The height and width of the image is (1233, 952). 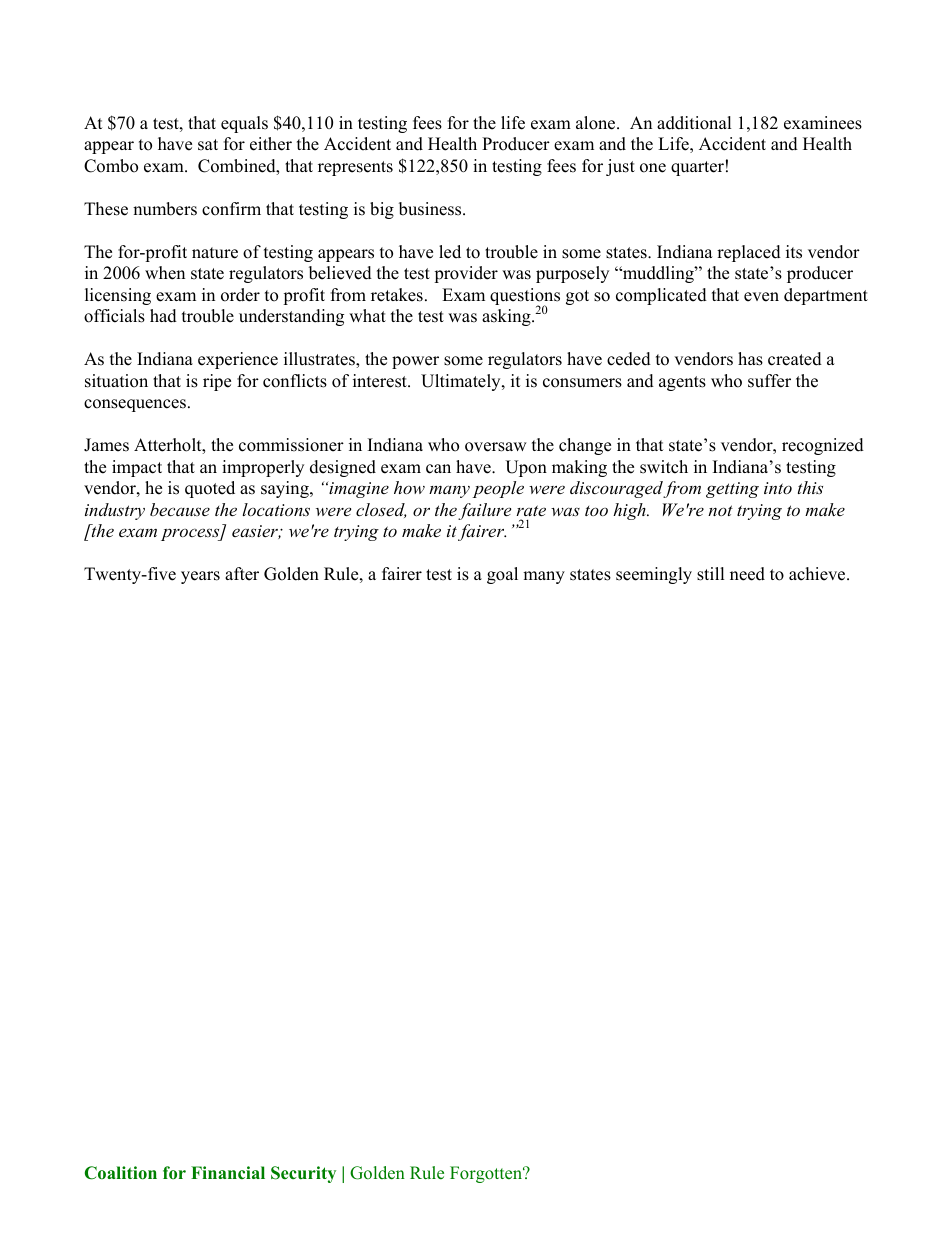 What do you see at coordinates (498, 489) in the image?
I see `people` at bounding box center [498, 489].
